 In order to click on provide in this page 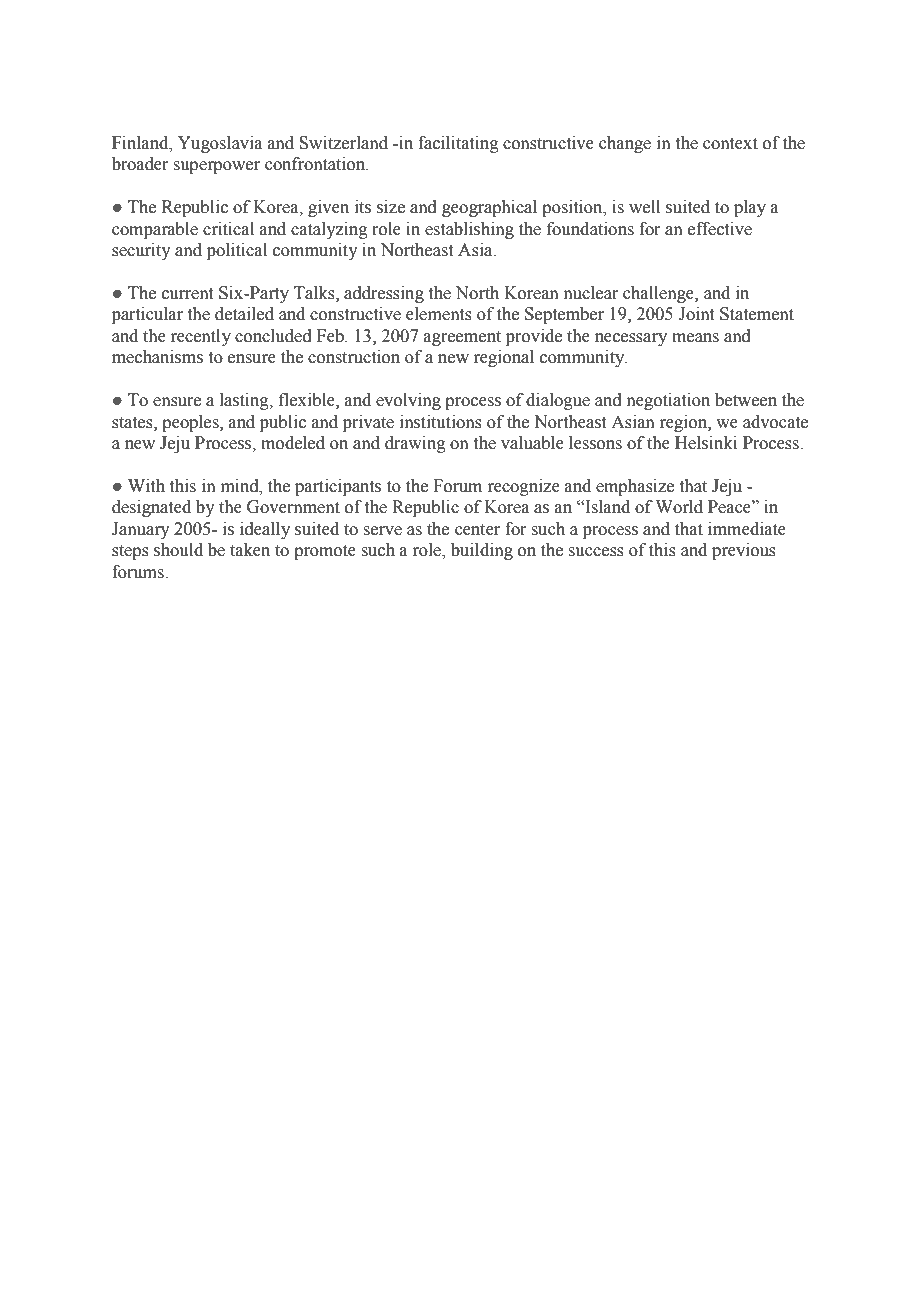, I will do `click(534, 337)`.
